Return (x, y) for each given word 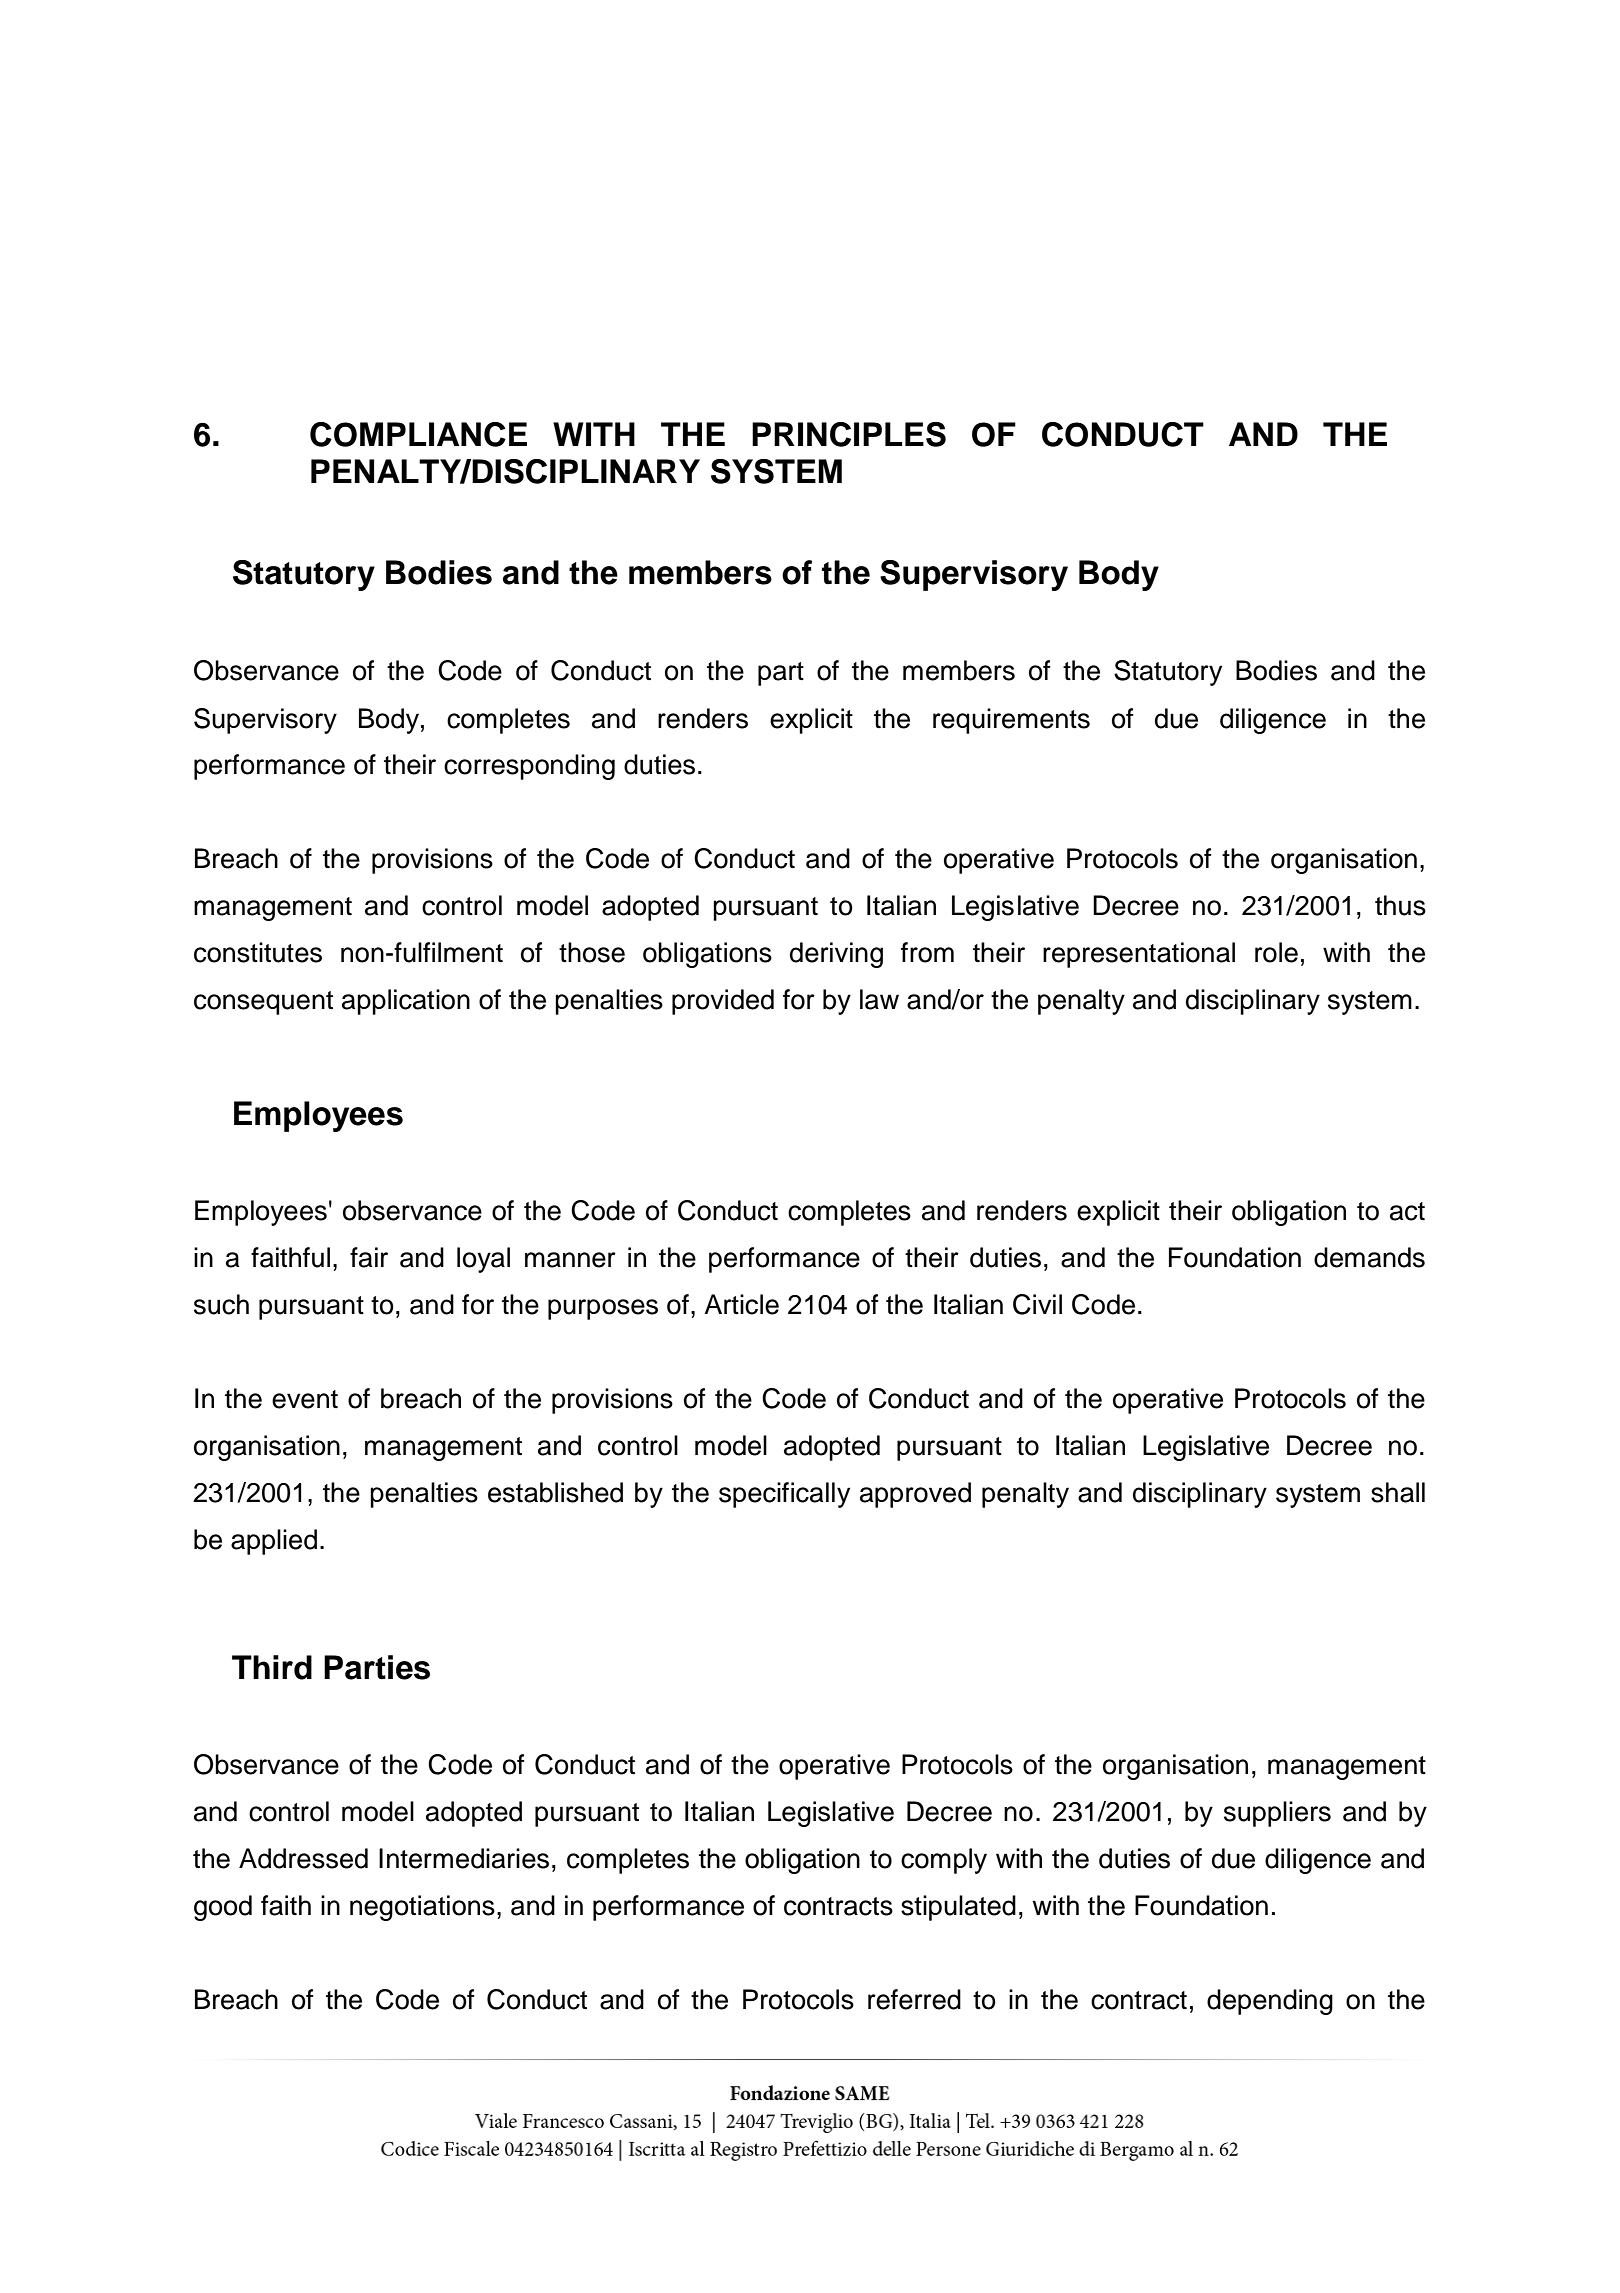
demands (1369, 1257)
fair (369, 1257)
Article (741, 1304)
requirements (1011, 721)
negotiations (422, 1908)
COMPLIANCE (418, 434)
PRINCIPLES (849, 434)
